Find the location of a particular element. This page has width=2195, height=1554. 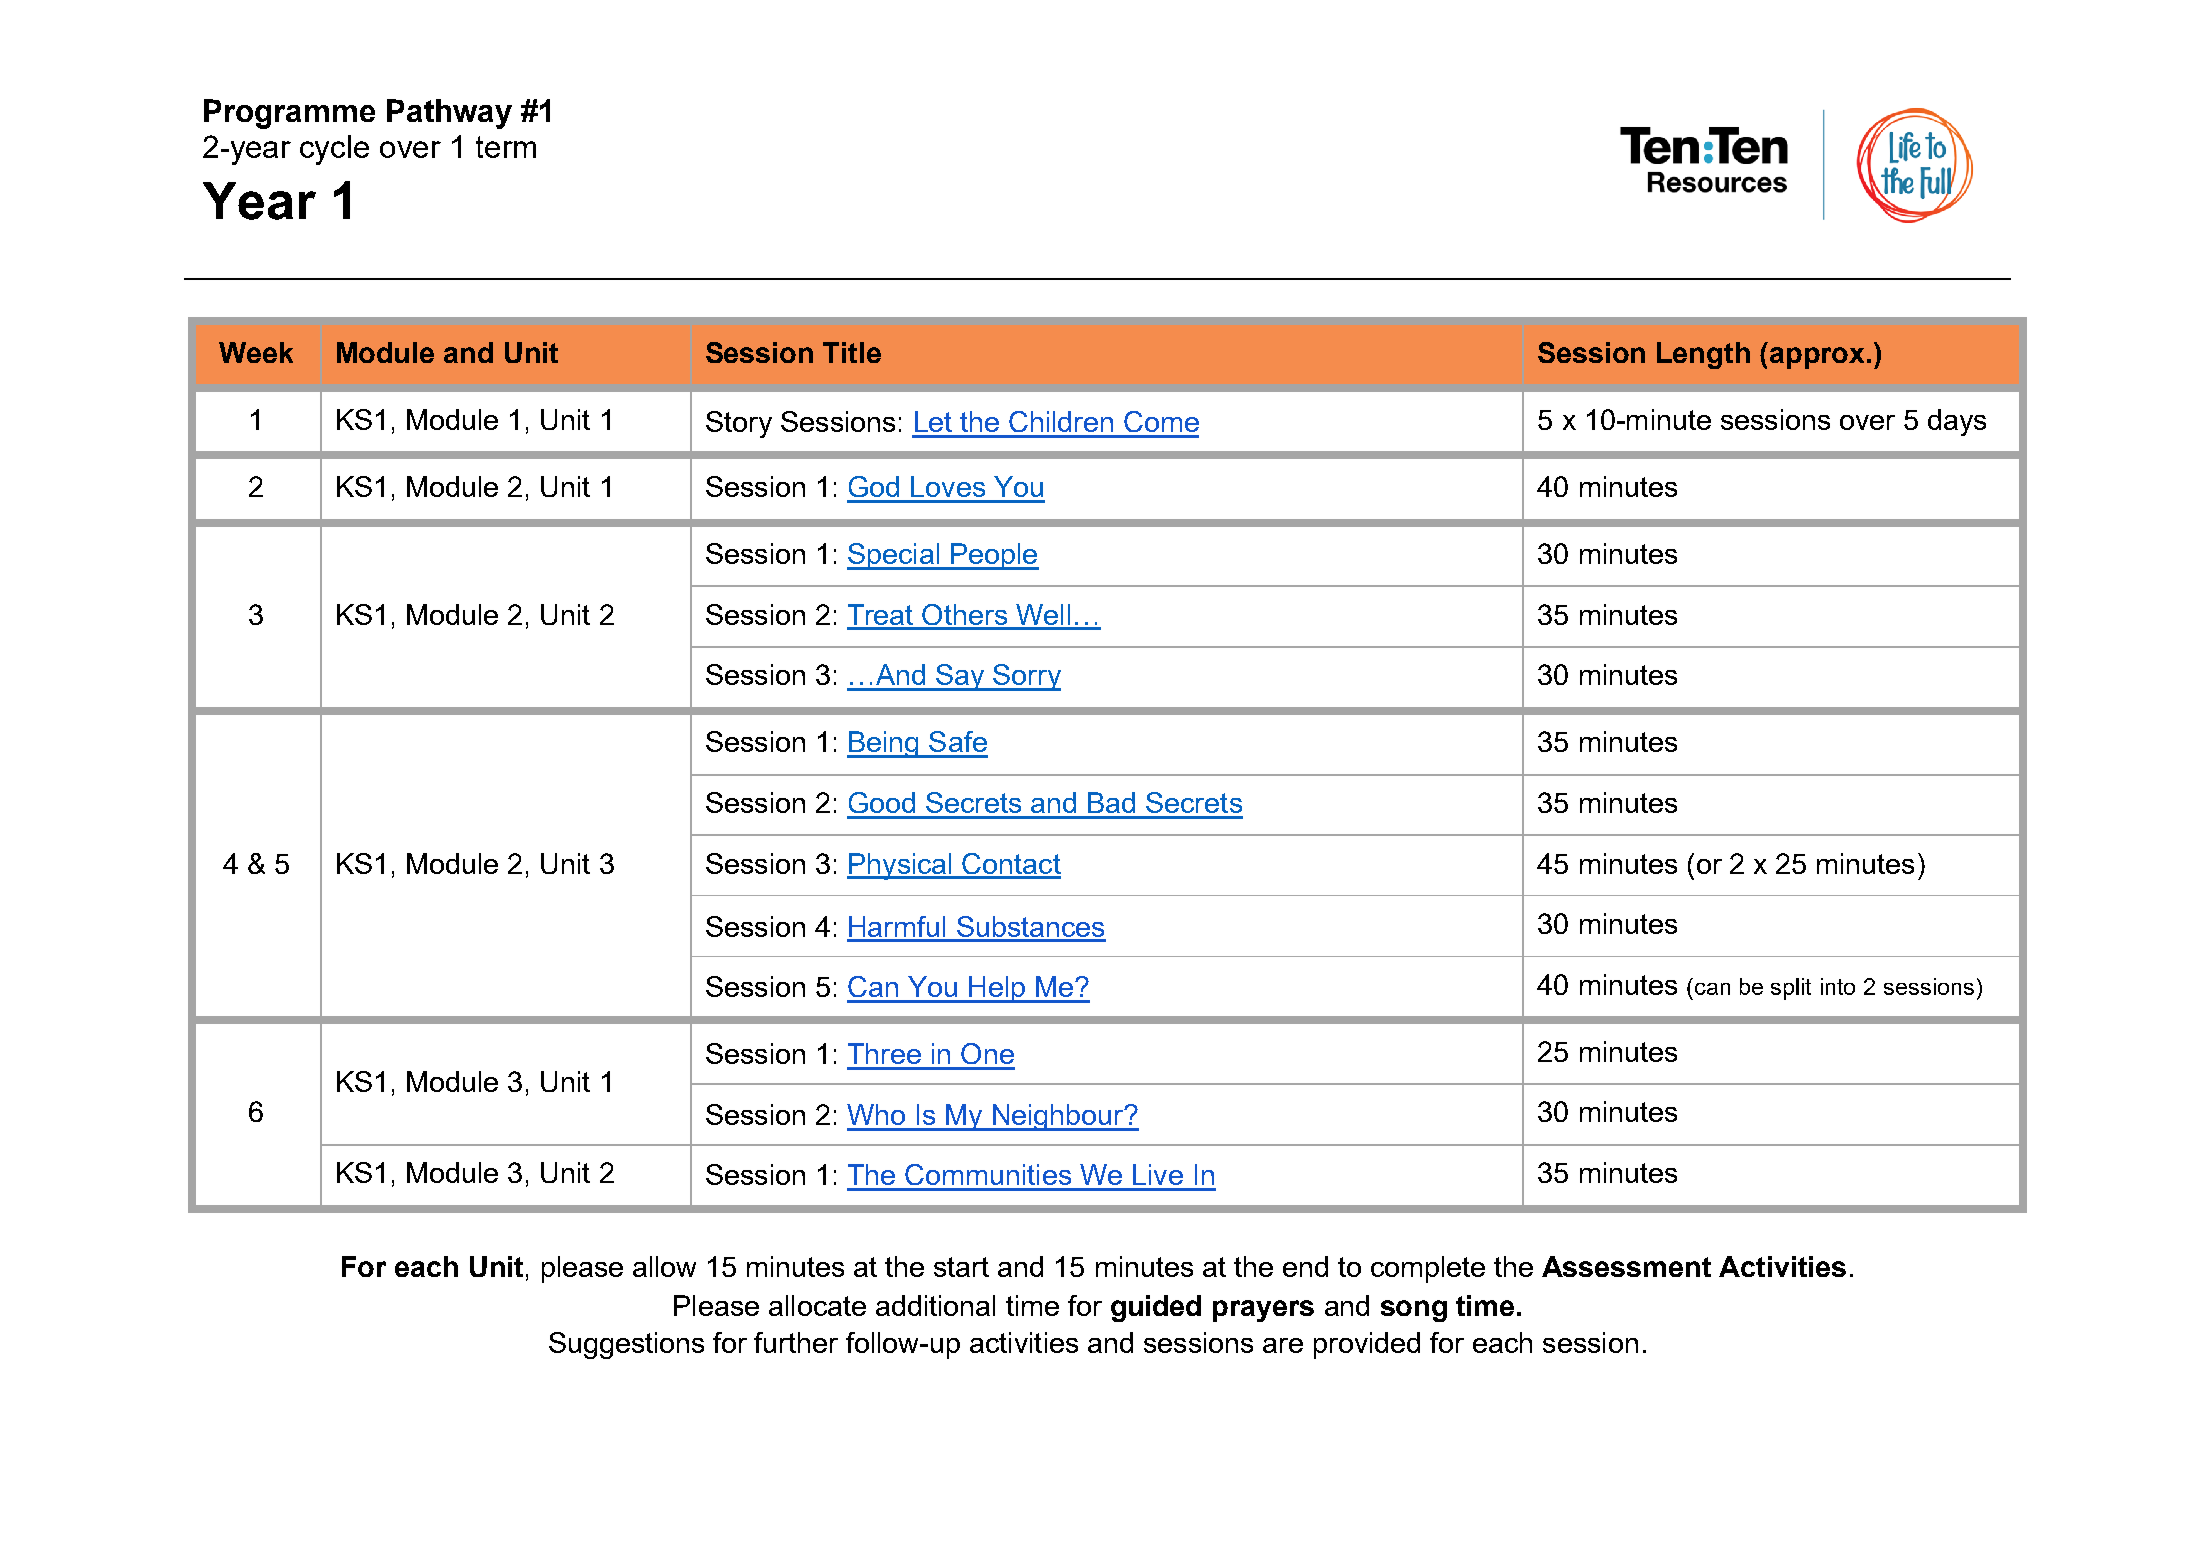

approx is located at coordinates (1817, 358).
